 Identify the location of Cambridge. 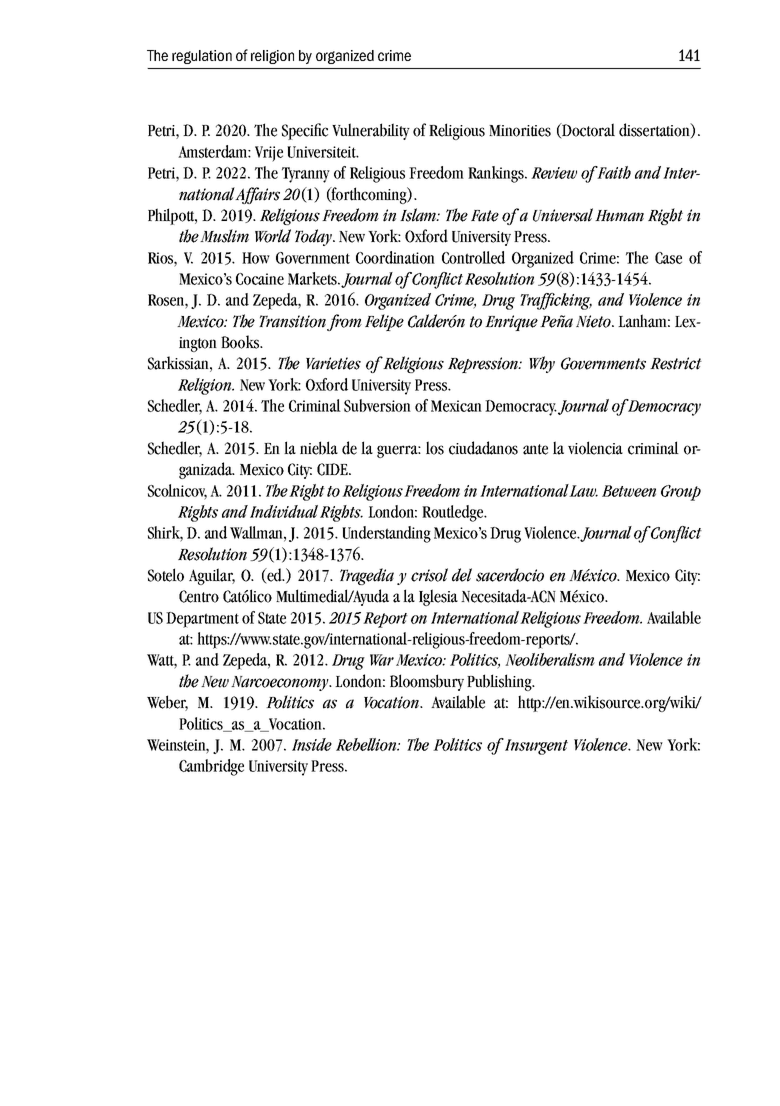
(211, 767).
